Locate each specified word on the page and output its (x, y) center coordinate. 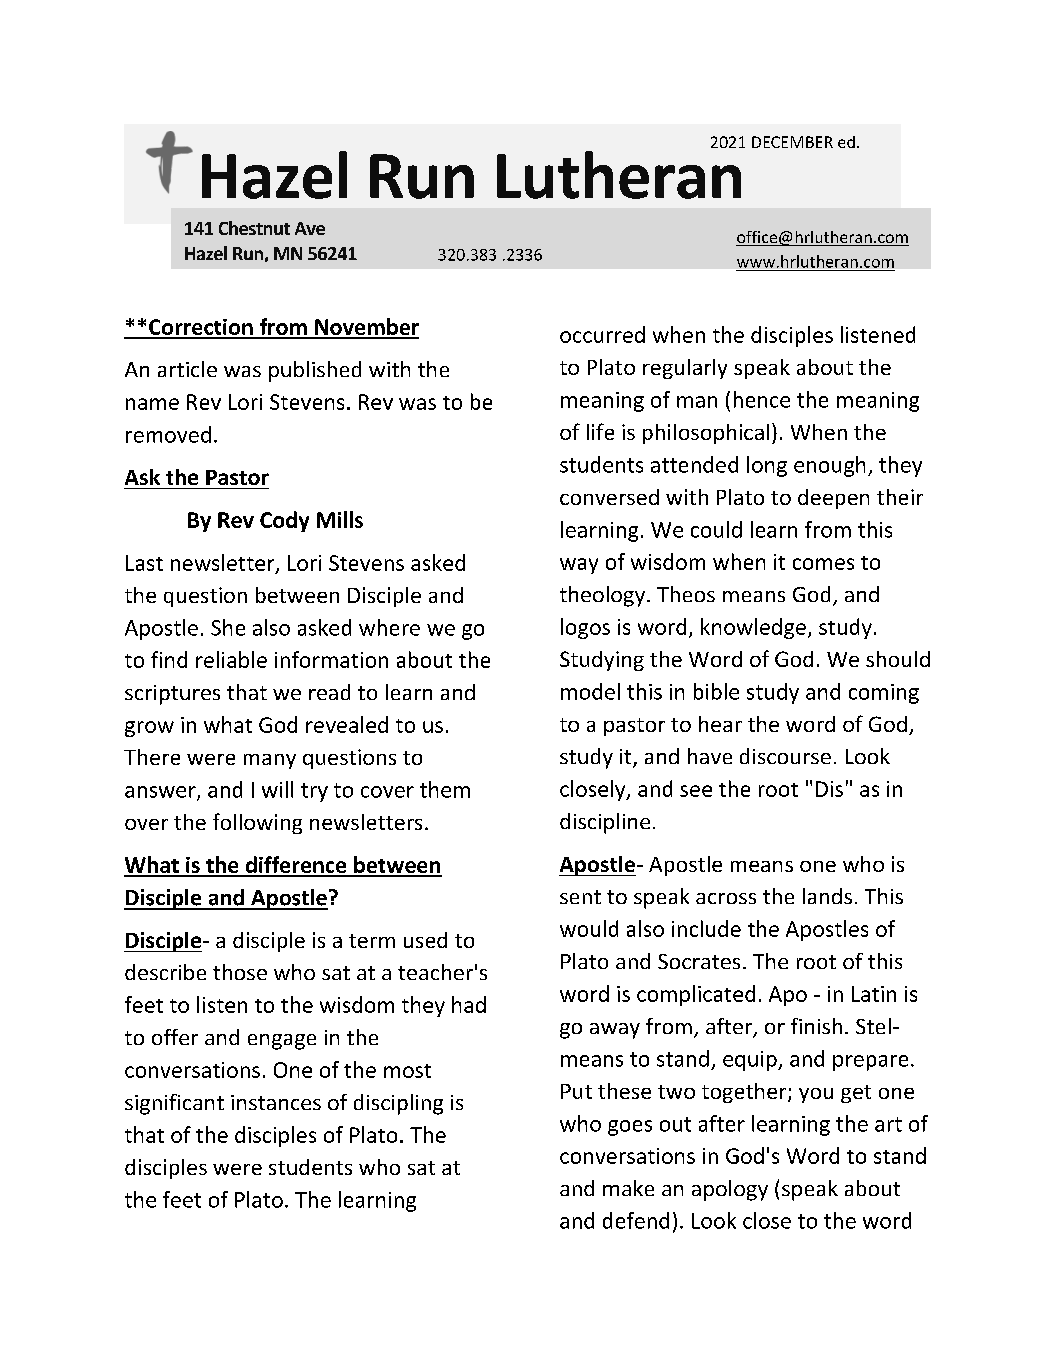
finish (816, 1026)
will (277, 789)
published (315, 371)
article (187, 369)
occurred (602, 334)
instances (276, 1102)
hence (762, 399)
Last (144, 563)
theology (602, 596)
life (600, 431)
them (445, 789)
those (240, 972)
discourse (785, 756)
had (469, 1004)
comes (823, 564)
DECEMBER (792, 142)
